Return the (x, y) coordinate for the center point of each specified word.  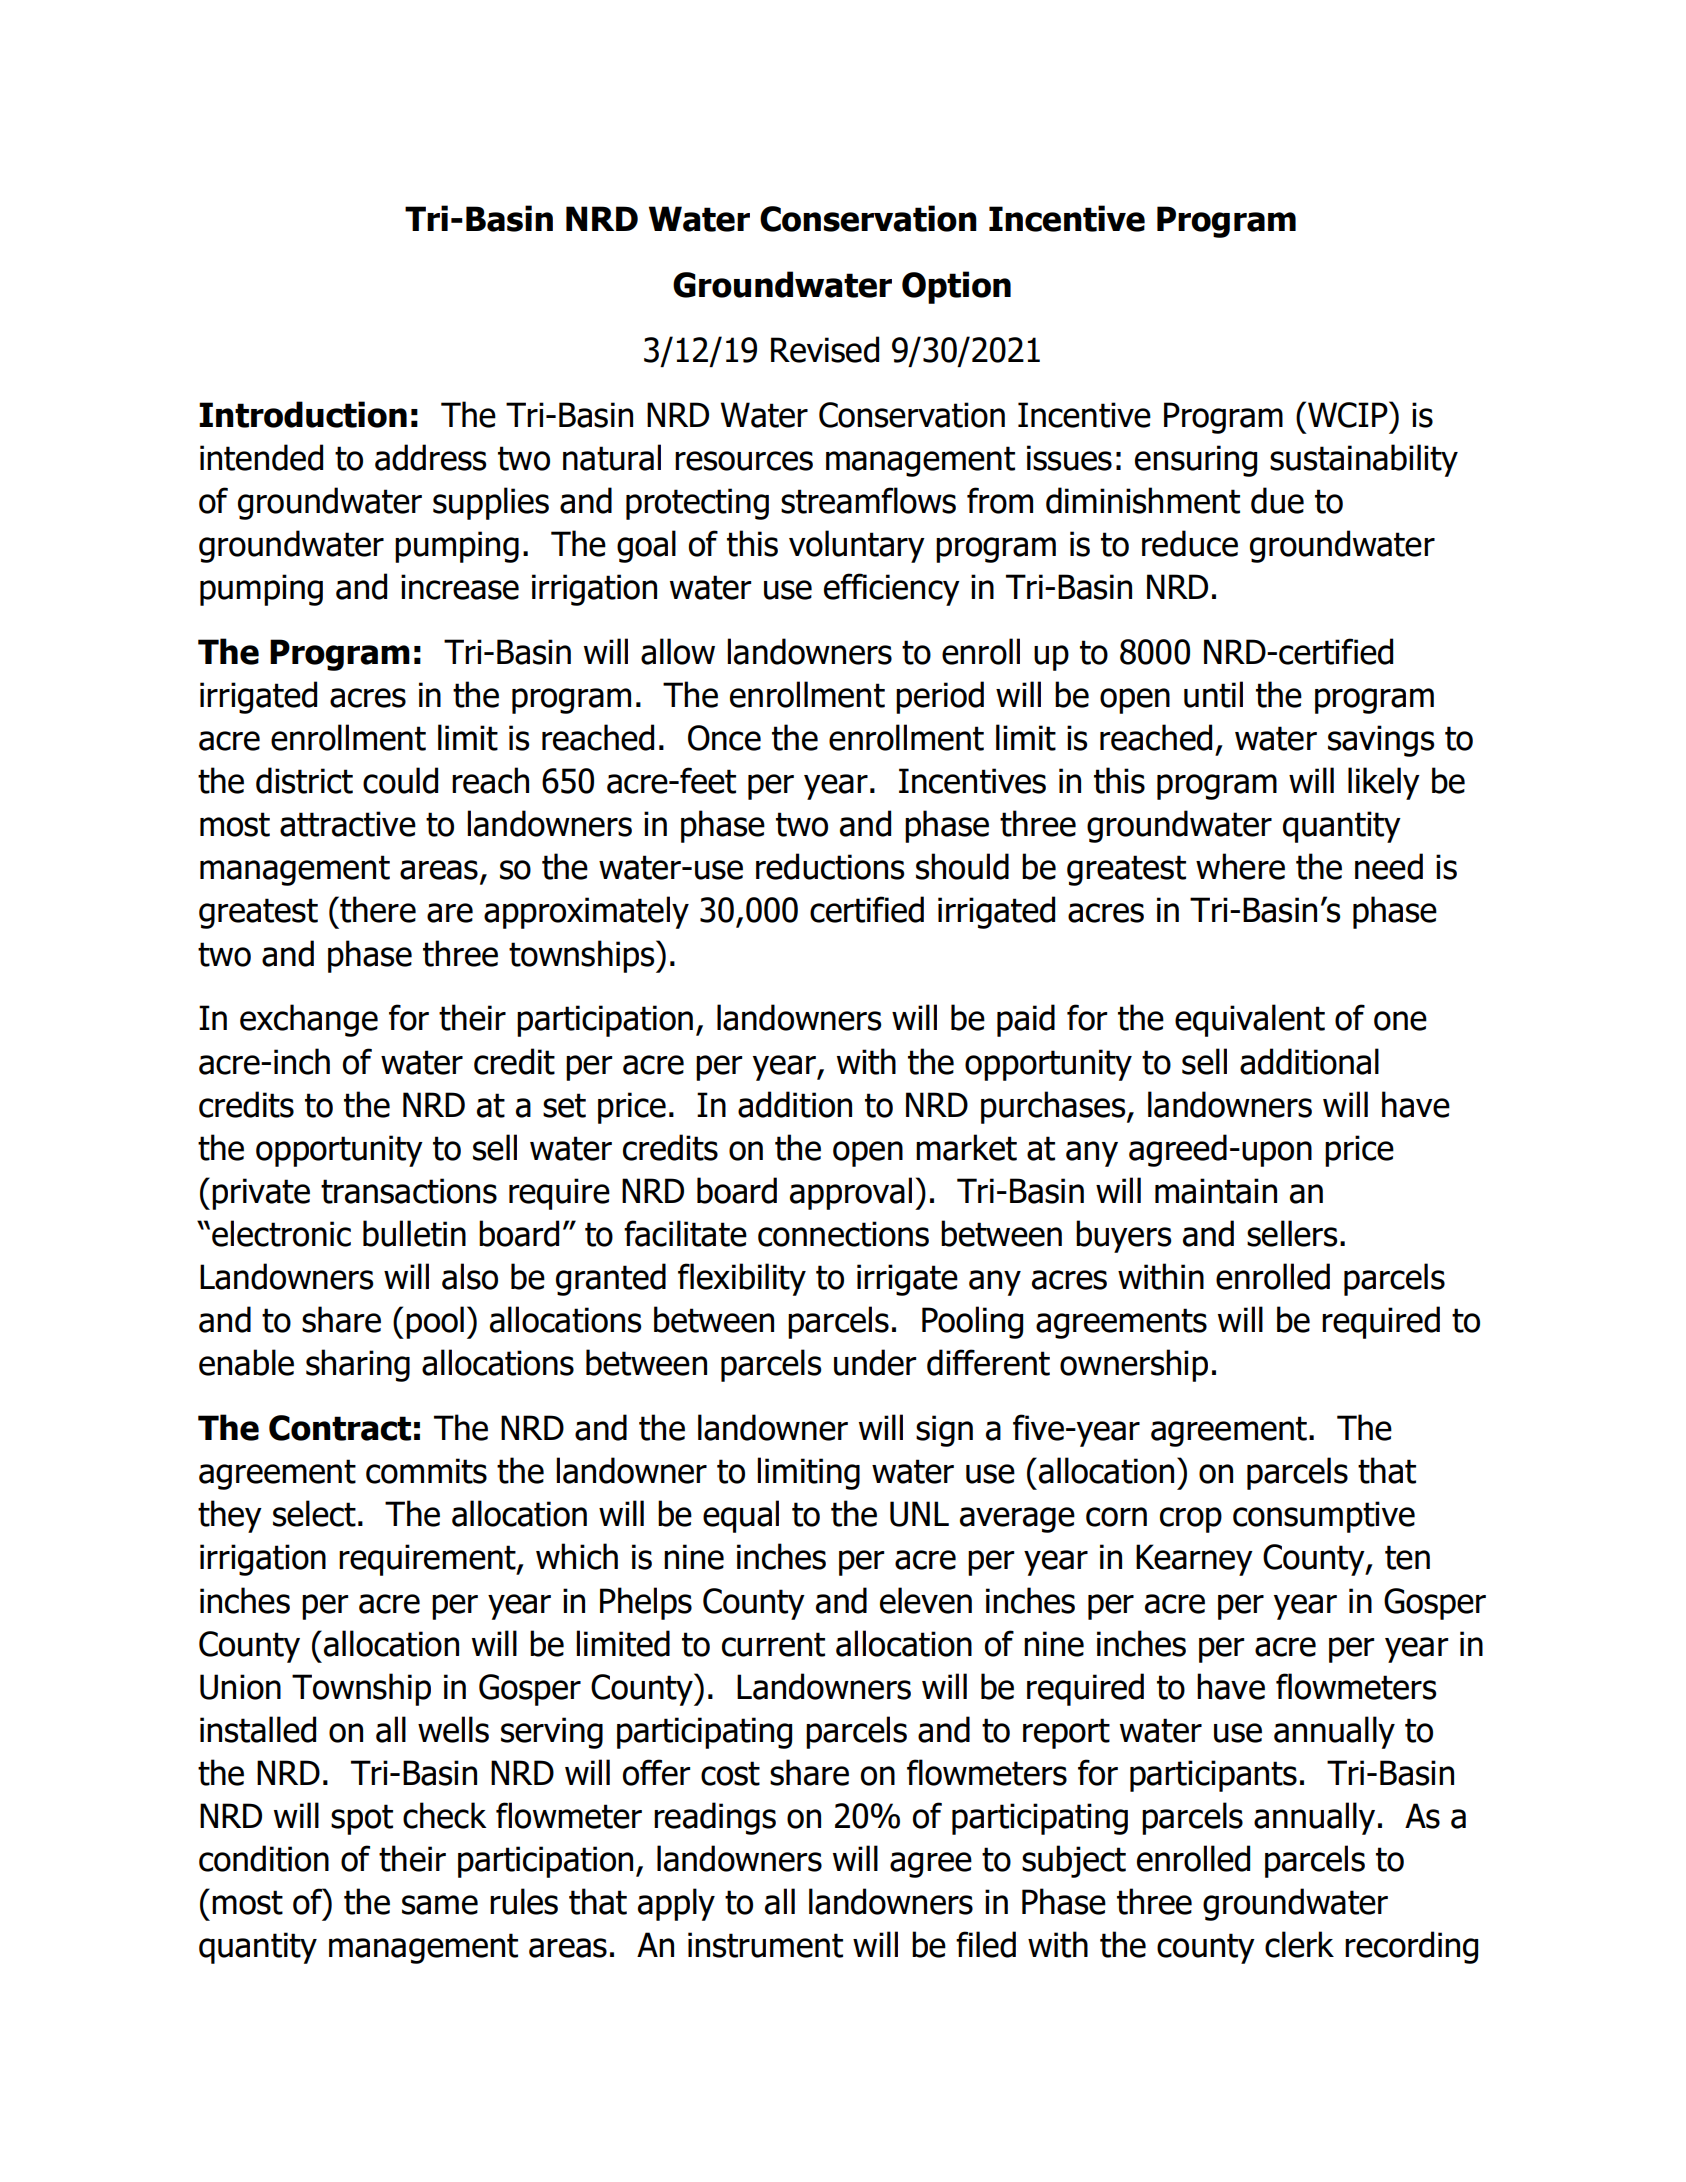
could (400, 780)
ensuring (1196, 461)
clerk (1299, 1944)
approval (851, 1193)
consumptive (1324, 1517)
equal (741, 1516)
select (314, 1513)
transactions (409, 1191)
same (440, 1905)
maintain (1216, 1191)
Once (724, 738)
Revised (825, 349)
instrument (765, 1945)
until (1213, 694)
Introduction (303, 414)
